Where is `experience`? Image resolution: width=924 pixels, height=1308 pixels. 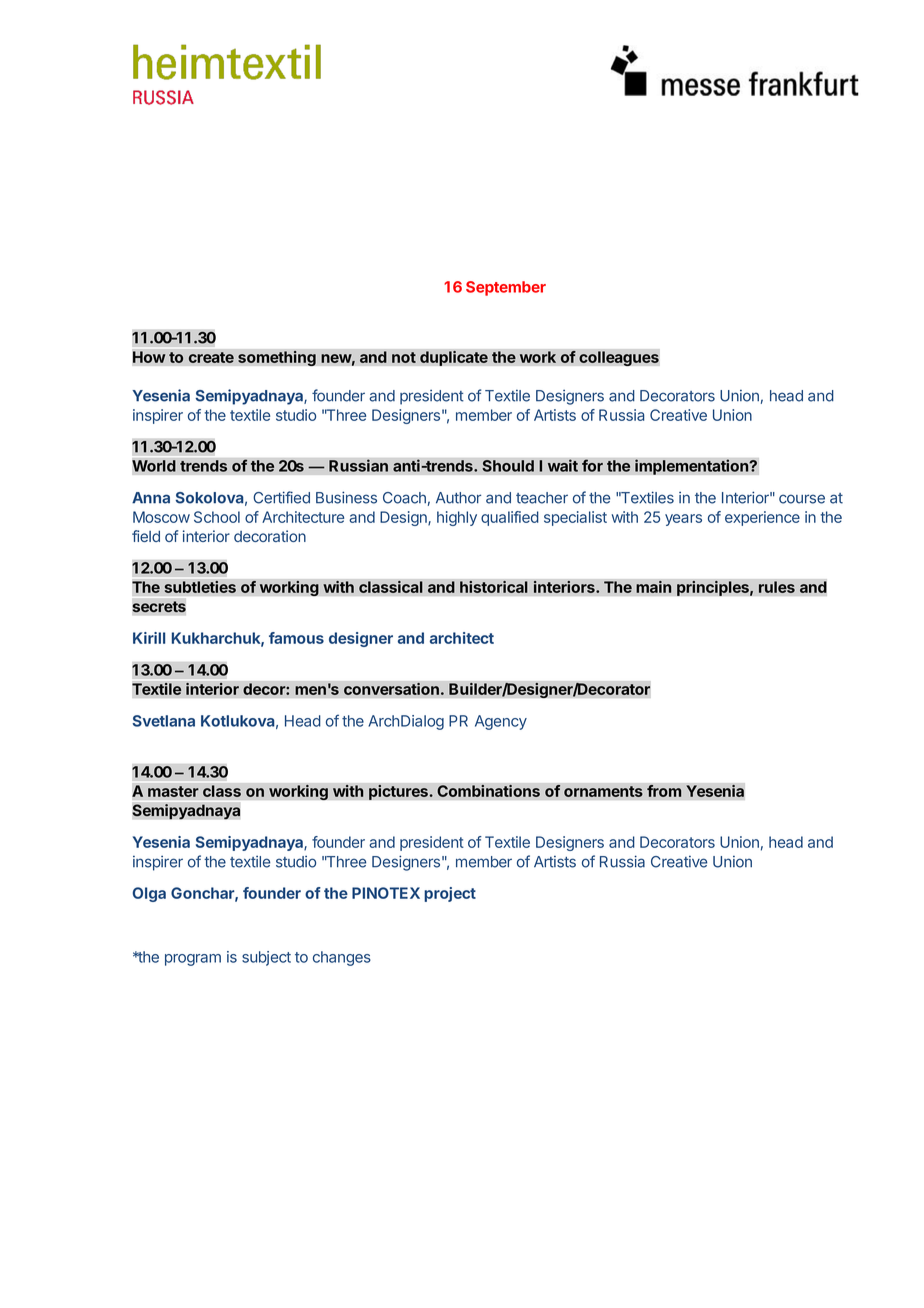 experience is located at coordinates (762, 518).
